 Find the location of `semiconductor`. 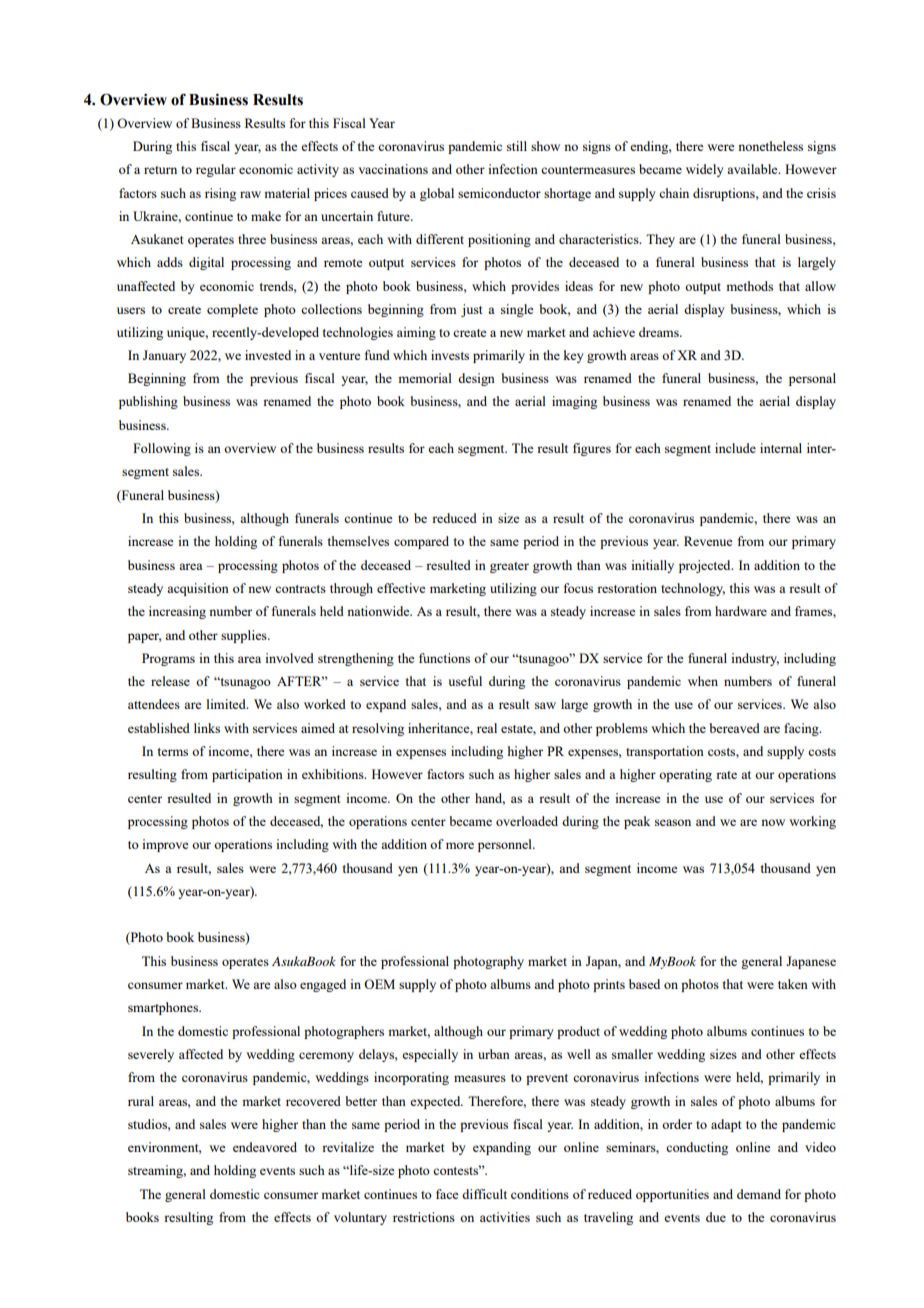

semiconductor is located at coordinates (499, 193).
